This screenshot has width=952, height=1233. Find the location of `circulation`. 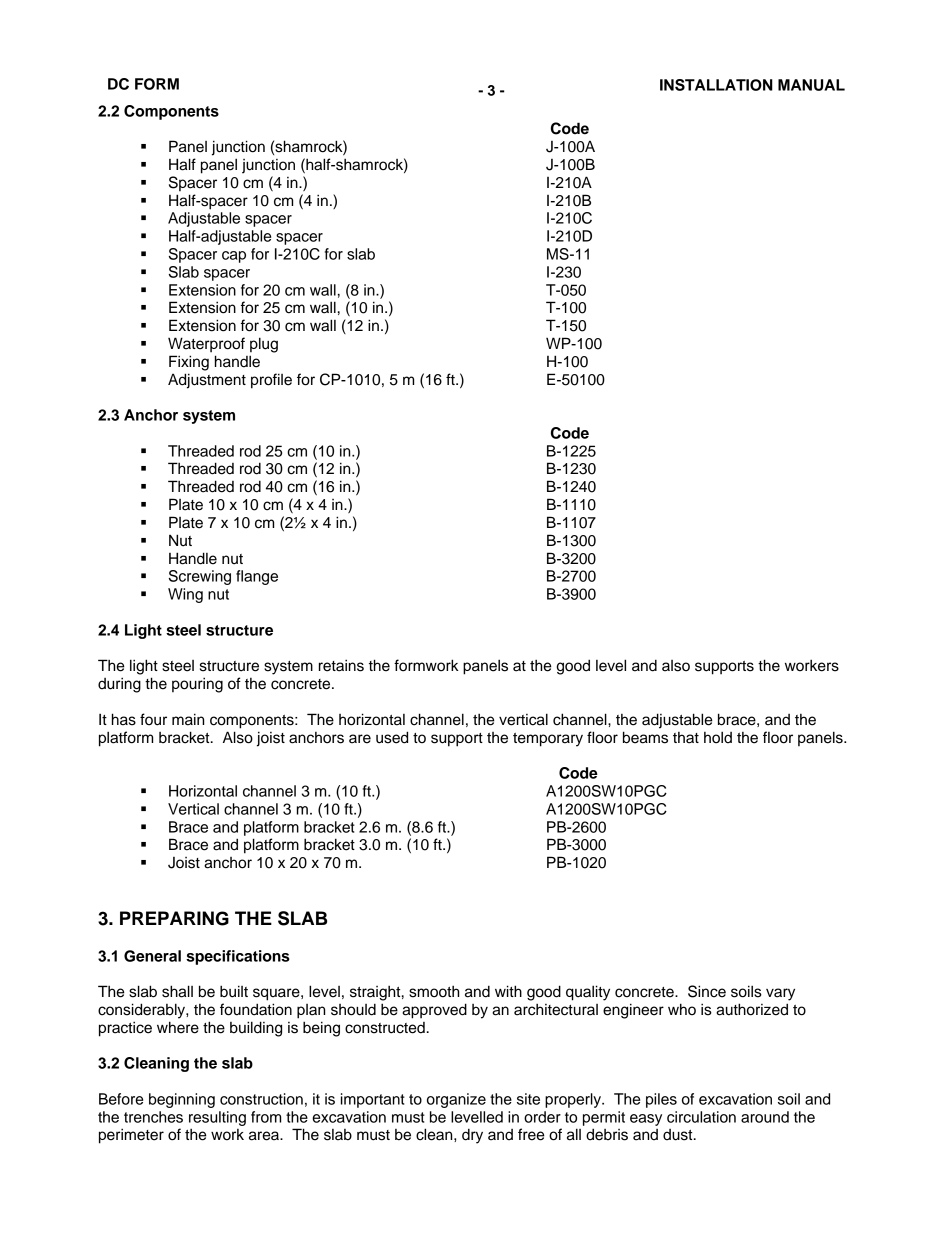

circulation is located at coordinates (701, 1117).
